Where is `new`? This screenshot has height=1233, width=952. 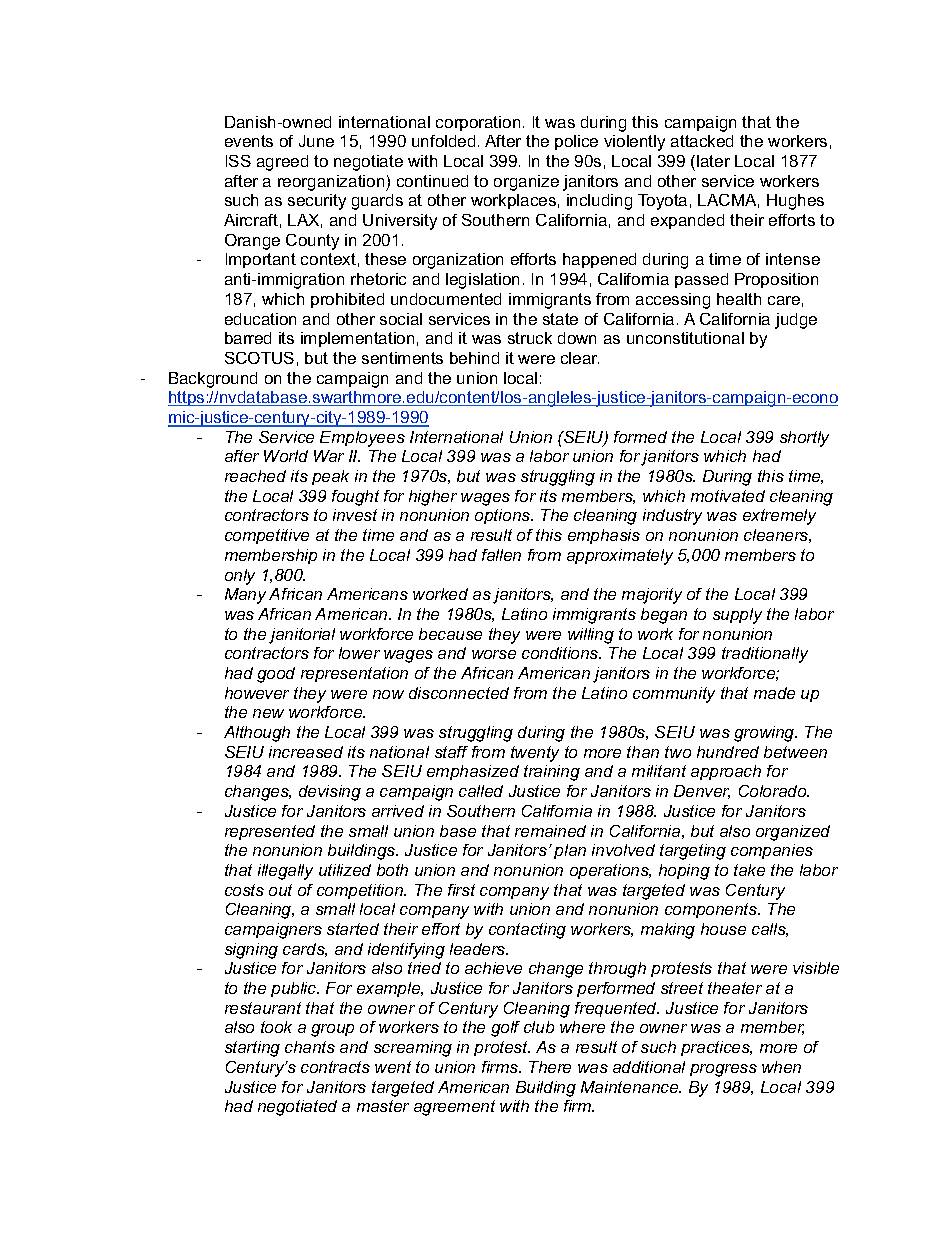 new is located at coordinates (268, 713).
